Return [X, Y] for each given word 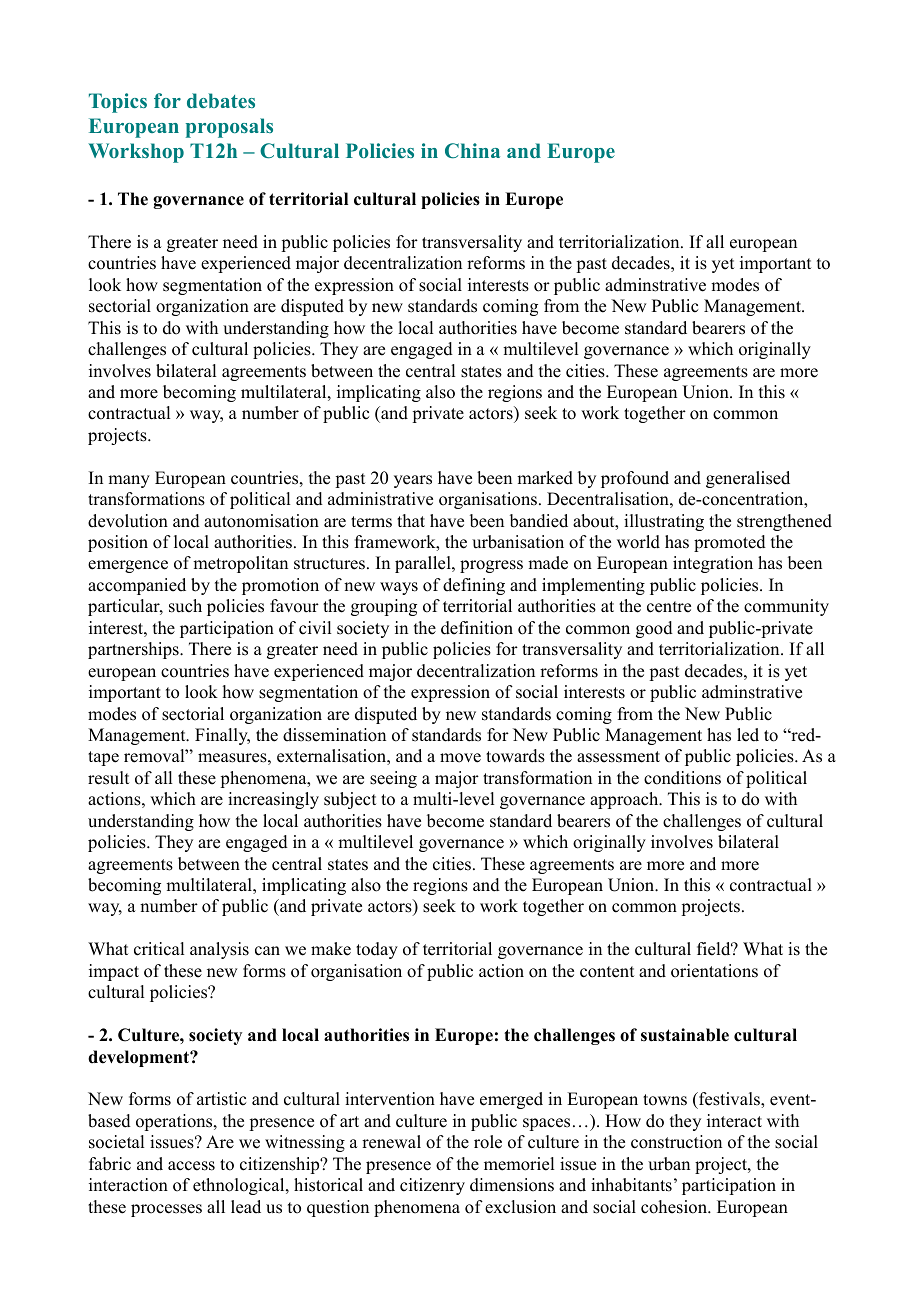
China [472, 151]
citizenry [432, 1186]
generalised [748, 479]
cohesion [675, 1207]
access [191, 1166]
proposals [229, 128]
